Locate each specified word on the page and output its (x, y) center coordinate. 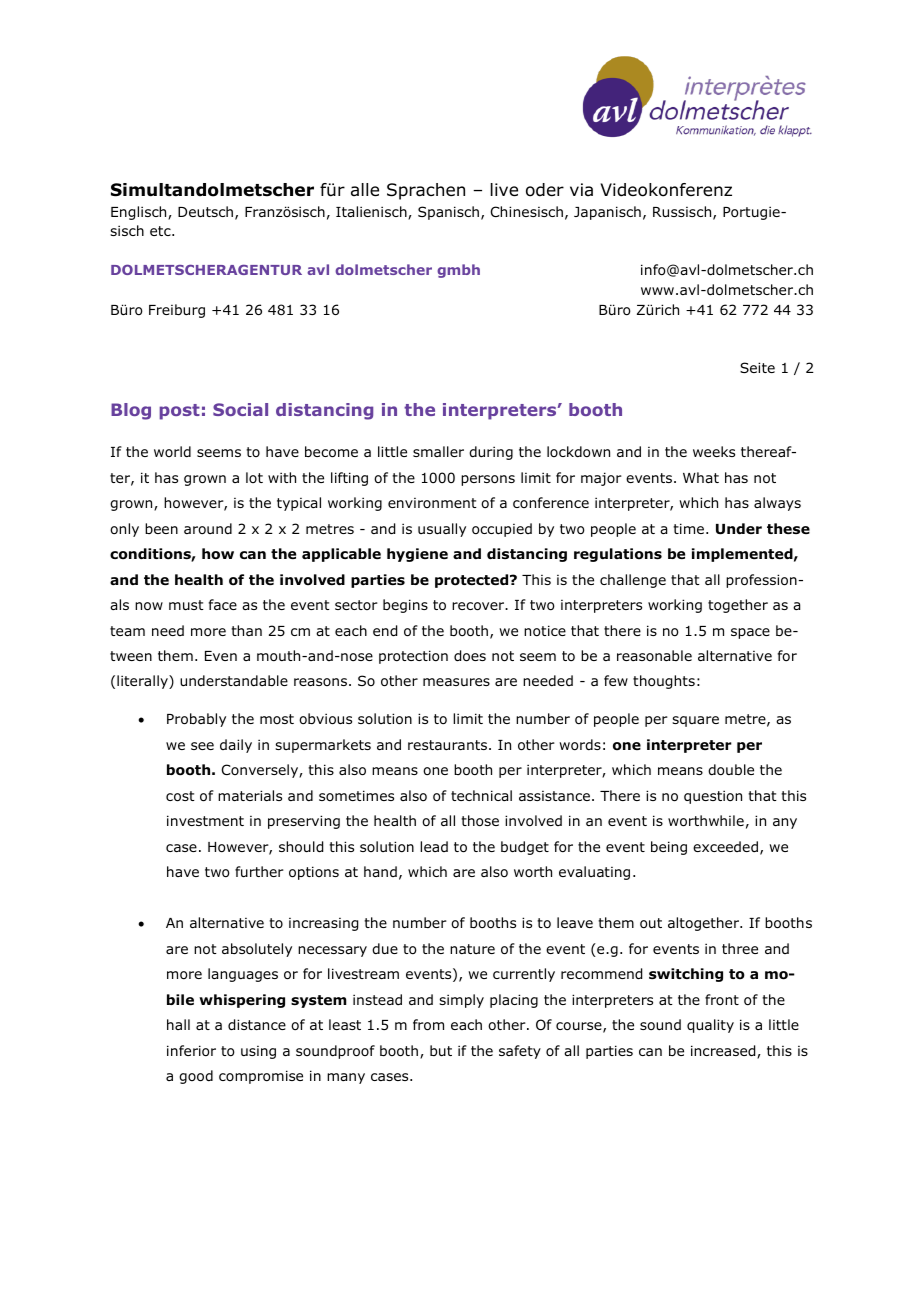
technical (481, 795)
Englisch (140, 213)
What (701, 477)
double (731, 770)
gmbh (458, 271)
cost (180, 796)
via (581, 189)
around (208, 528)
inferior (191, 1051)
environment (432, 503)
